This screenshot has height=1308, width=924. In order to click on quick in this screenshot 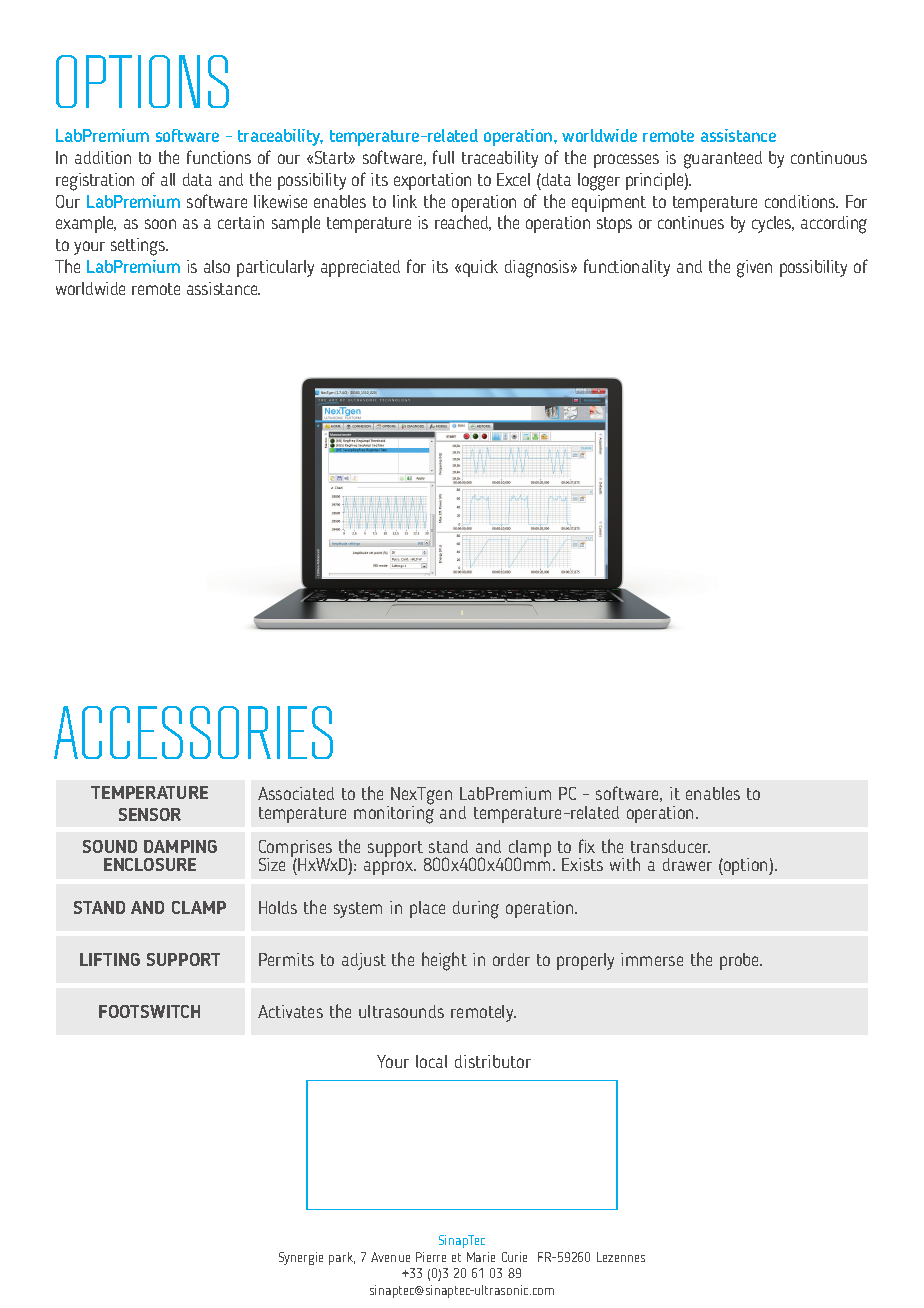, I will do `click(480, 268)`.
